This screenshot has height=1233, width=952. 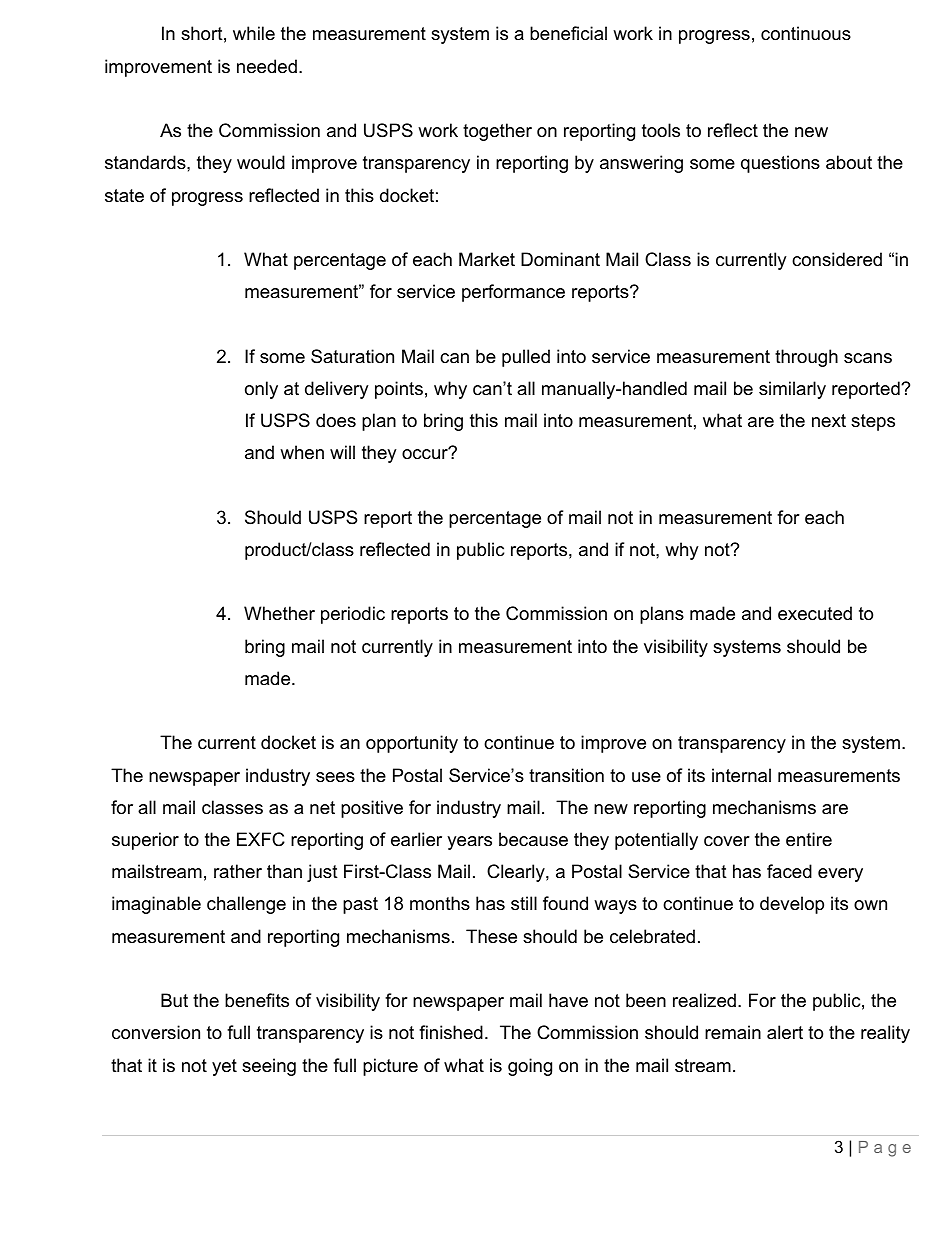 What do you see at coordinates (741, 775) in the screenshot?
I see `internal` at bounding box center [741, 775].
